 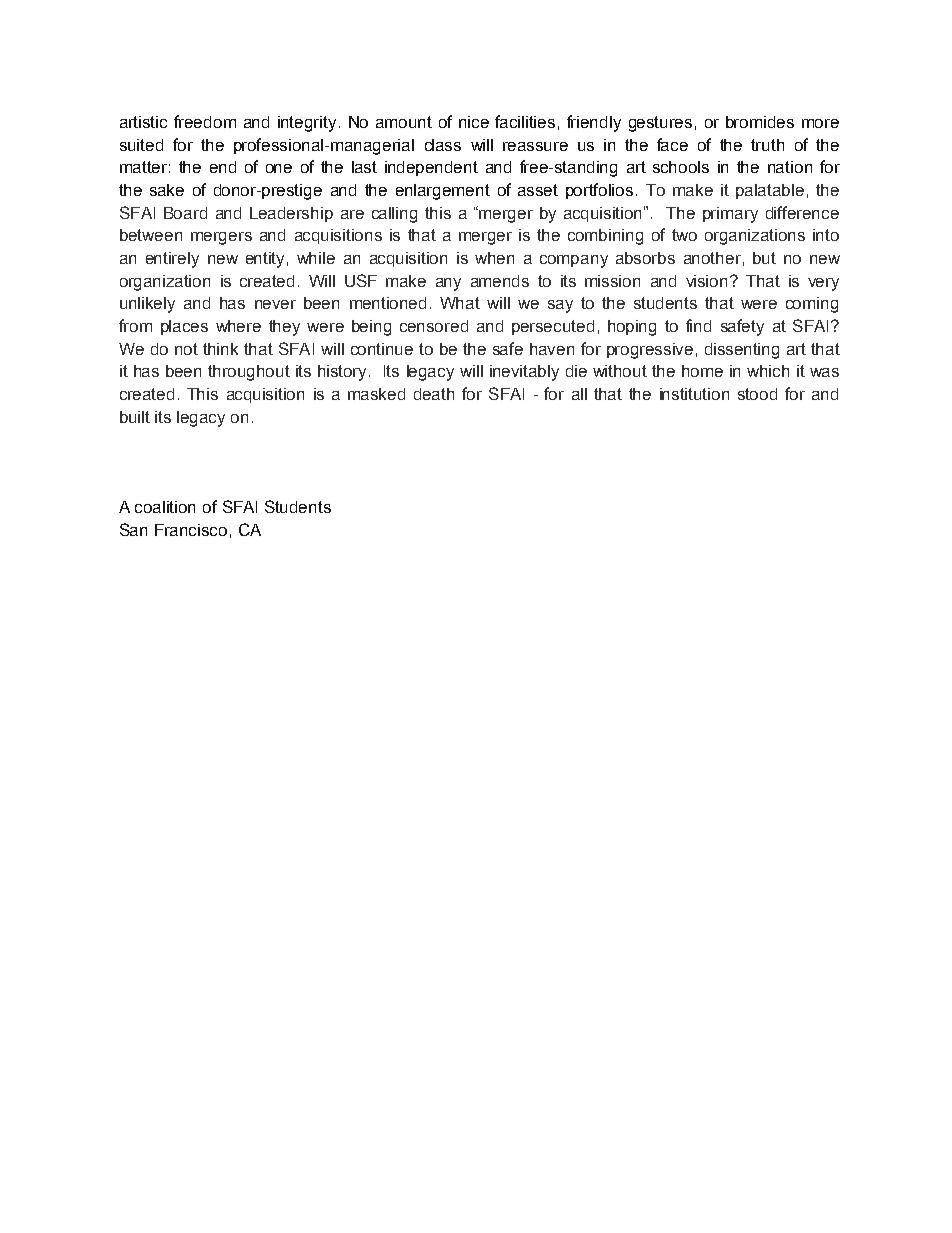 I want to click on artistic, so click(x=143, y=122).
